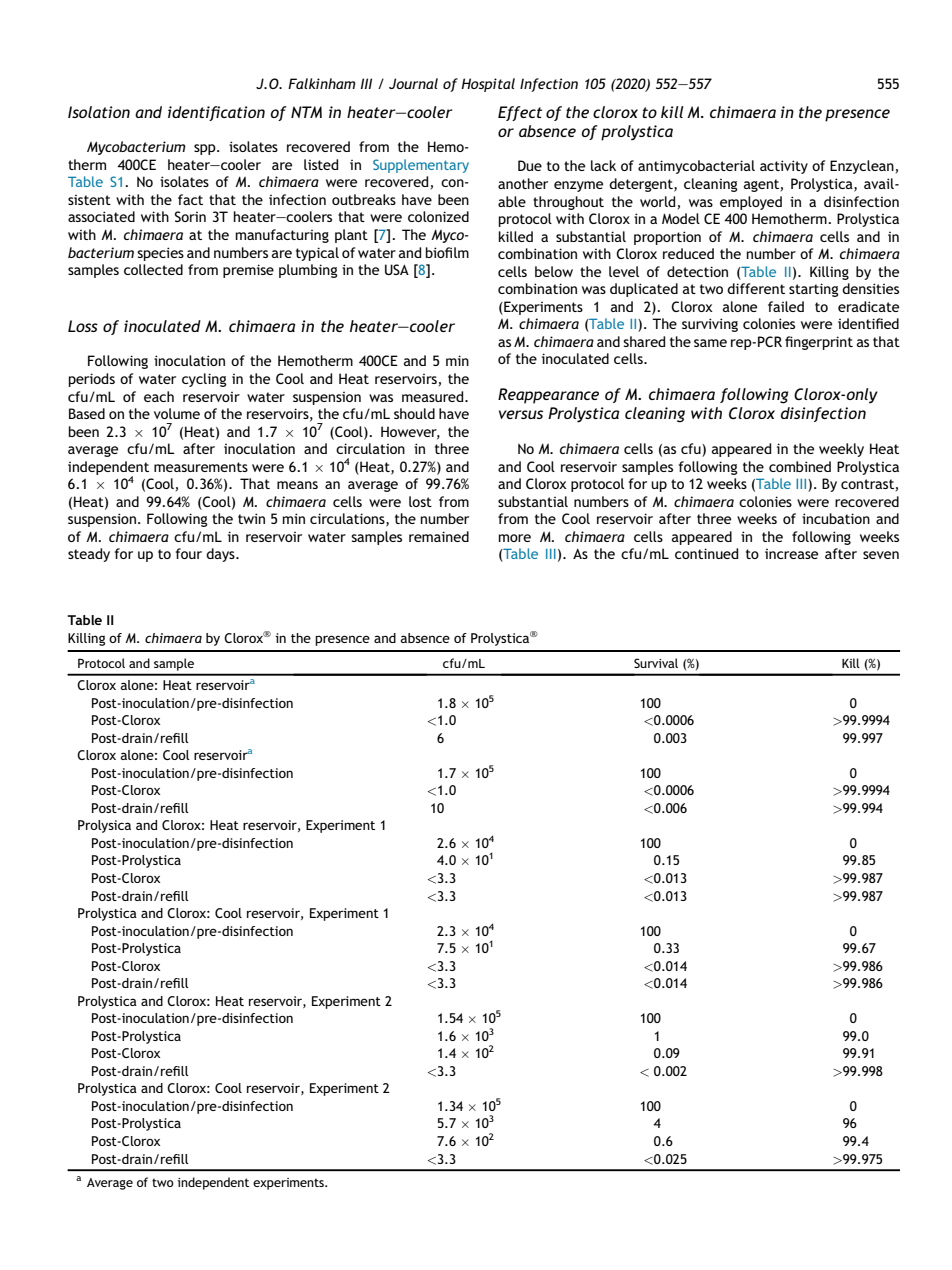  I want to click on Hospital, so click(488, 85).
